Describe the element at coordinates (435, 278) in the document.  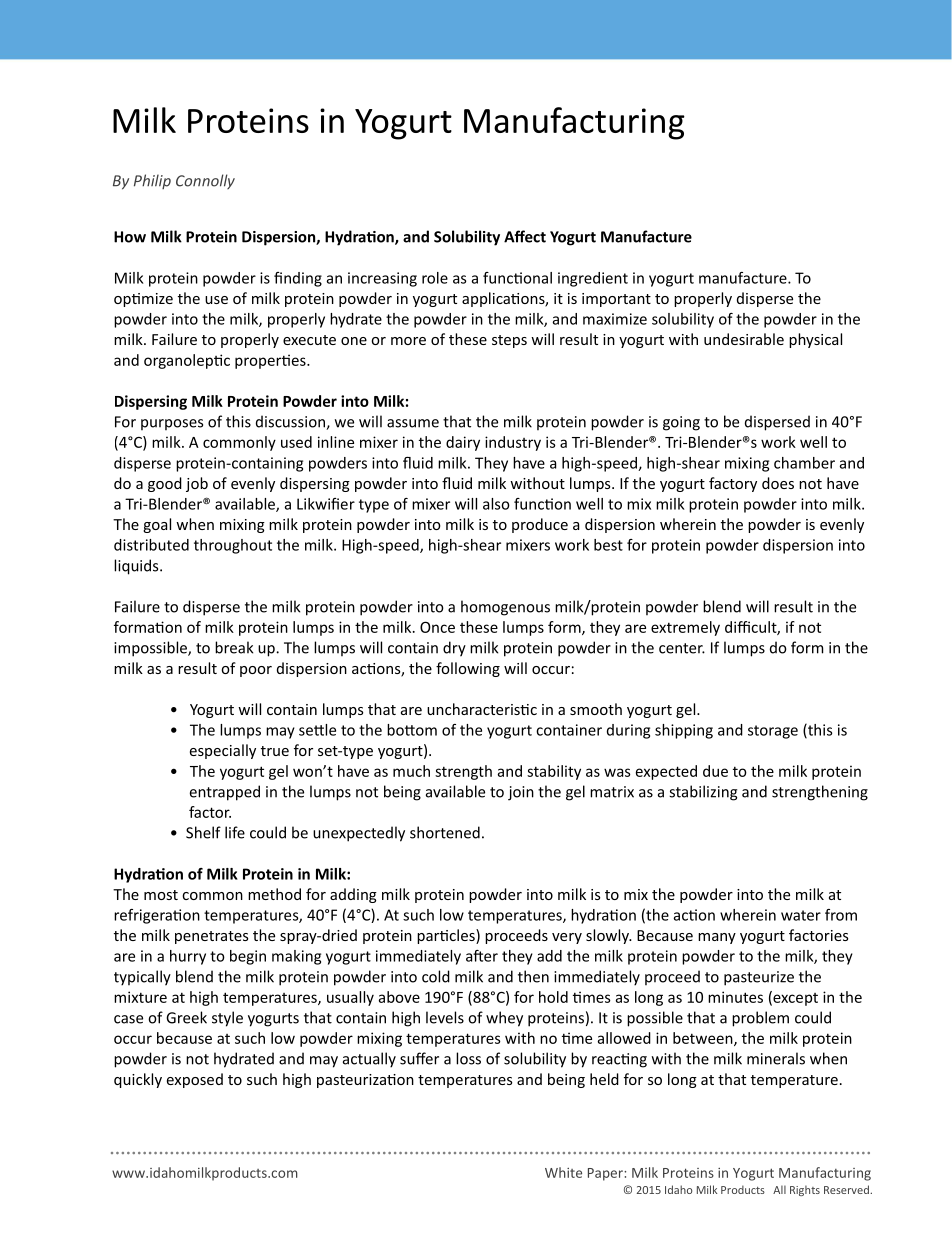
I see `role` at that location.
